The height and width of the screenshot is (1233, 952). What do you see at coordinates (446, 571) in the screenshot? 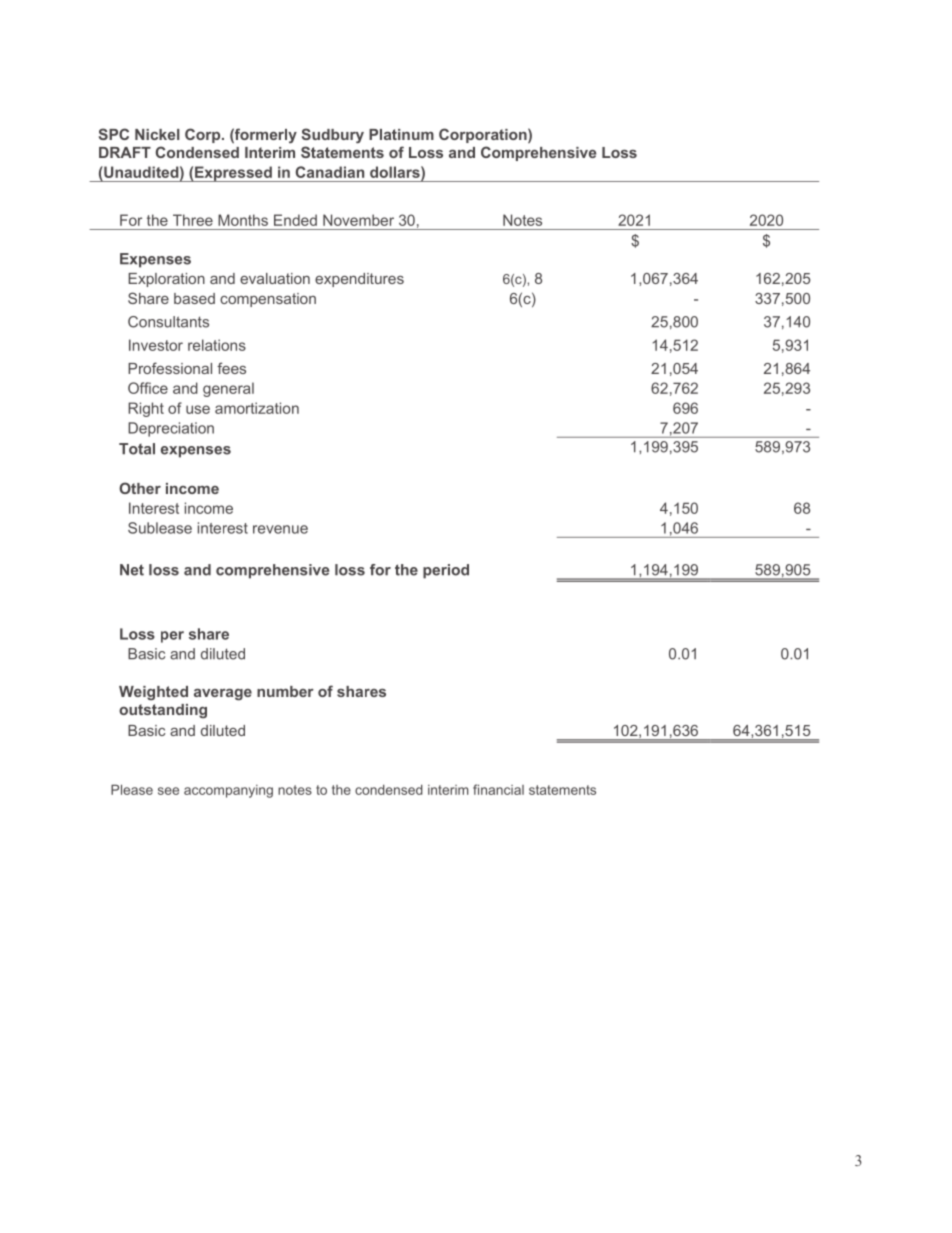
I see `period` at bounding box center [446, 571].
